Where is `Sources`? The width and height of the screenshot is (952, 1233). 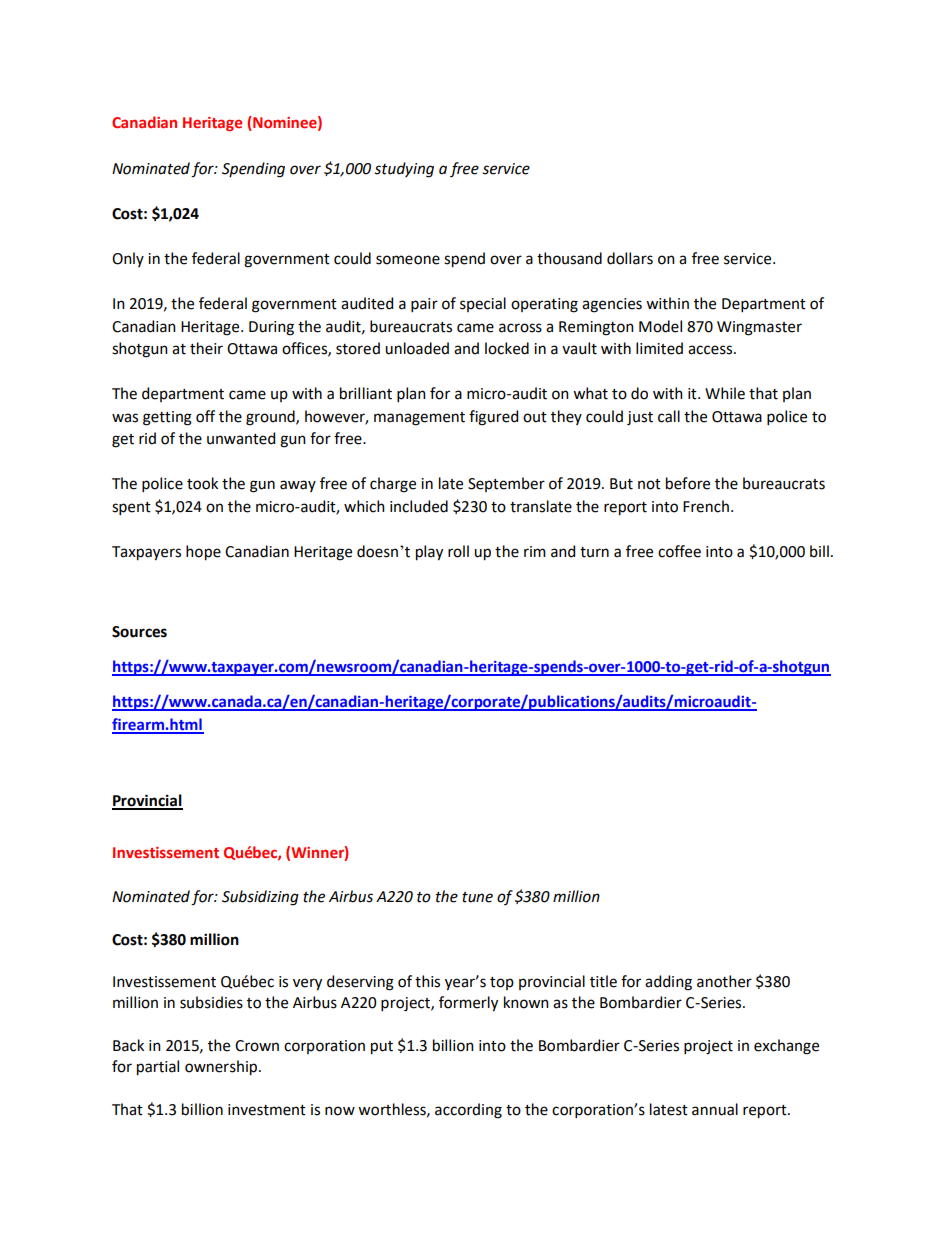
Sources is located at coordinates (139, 632).
